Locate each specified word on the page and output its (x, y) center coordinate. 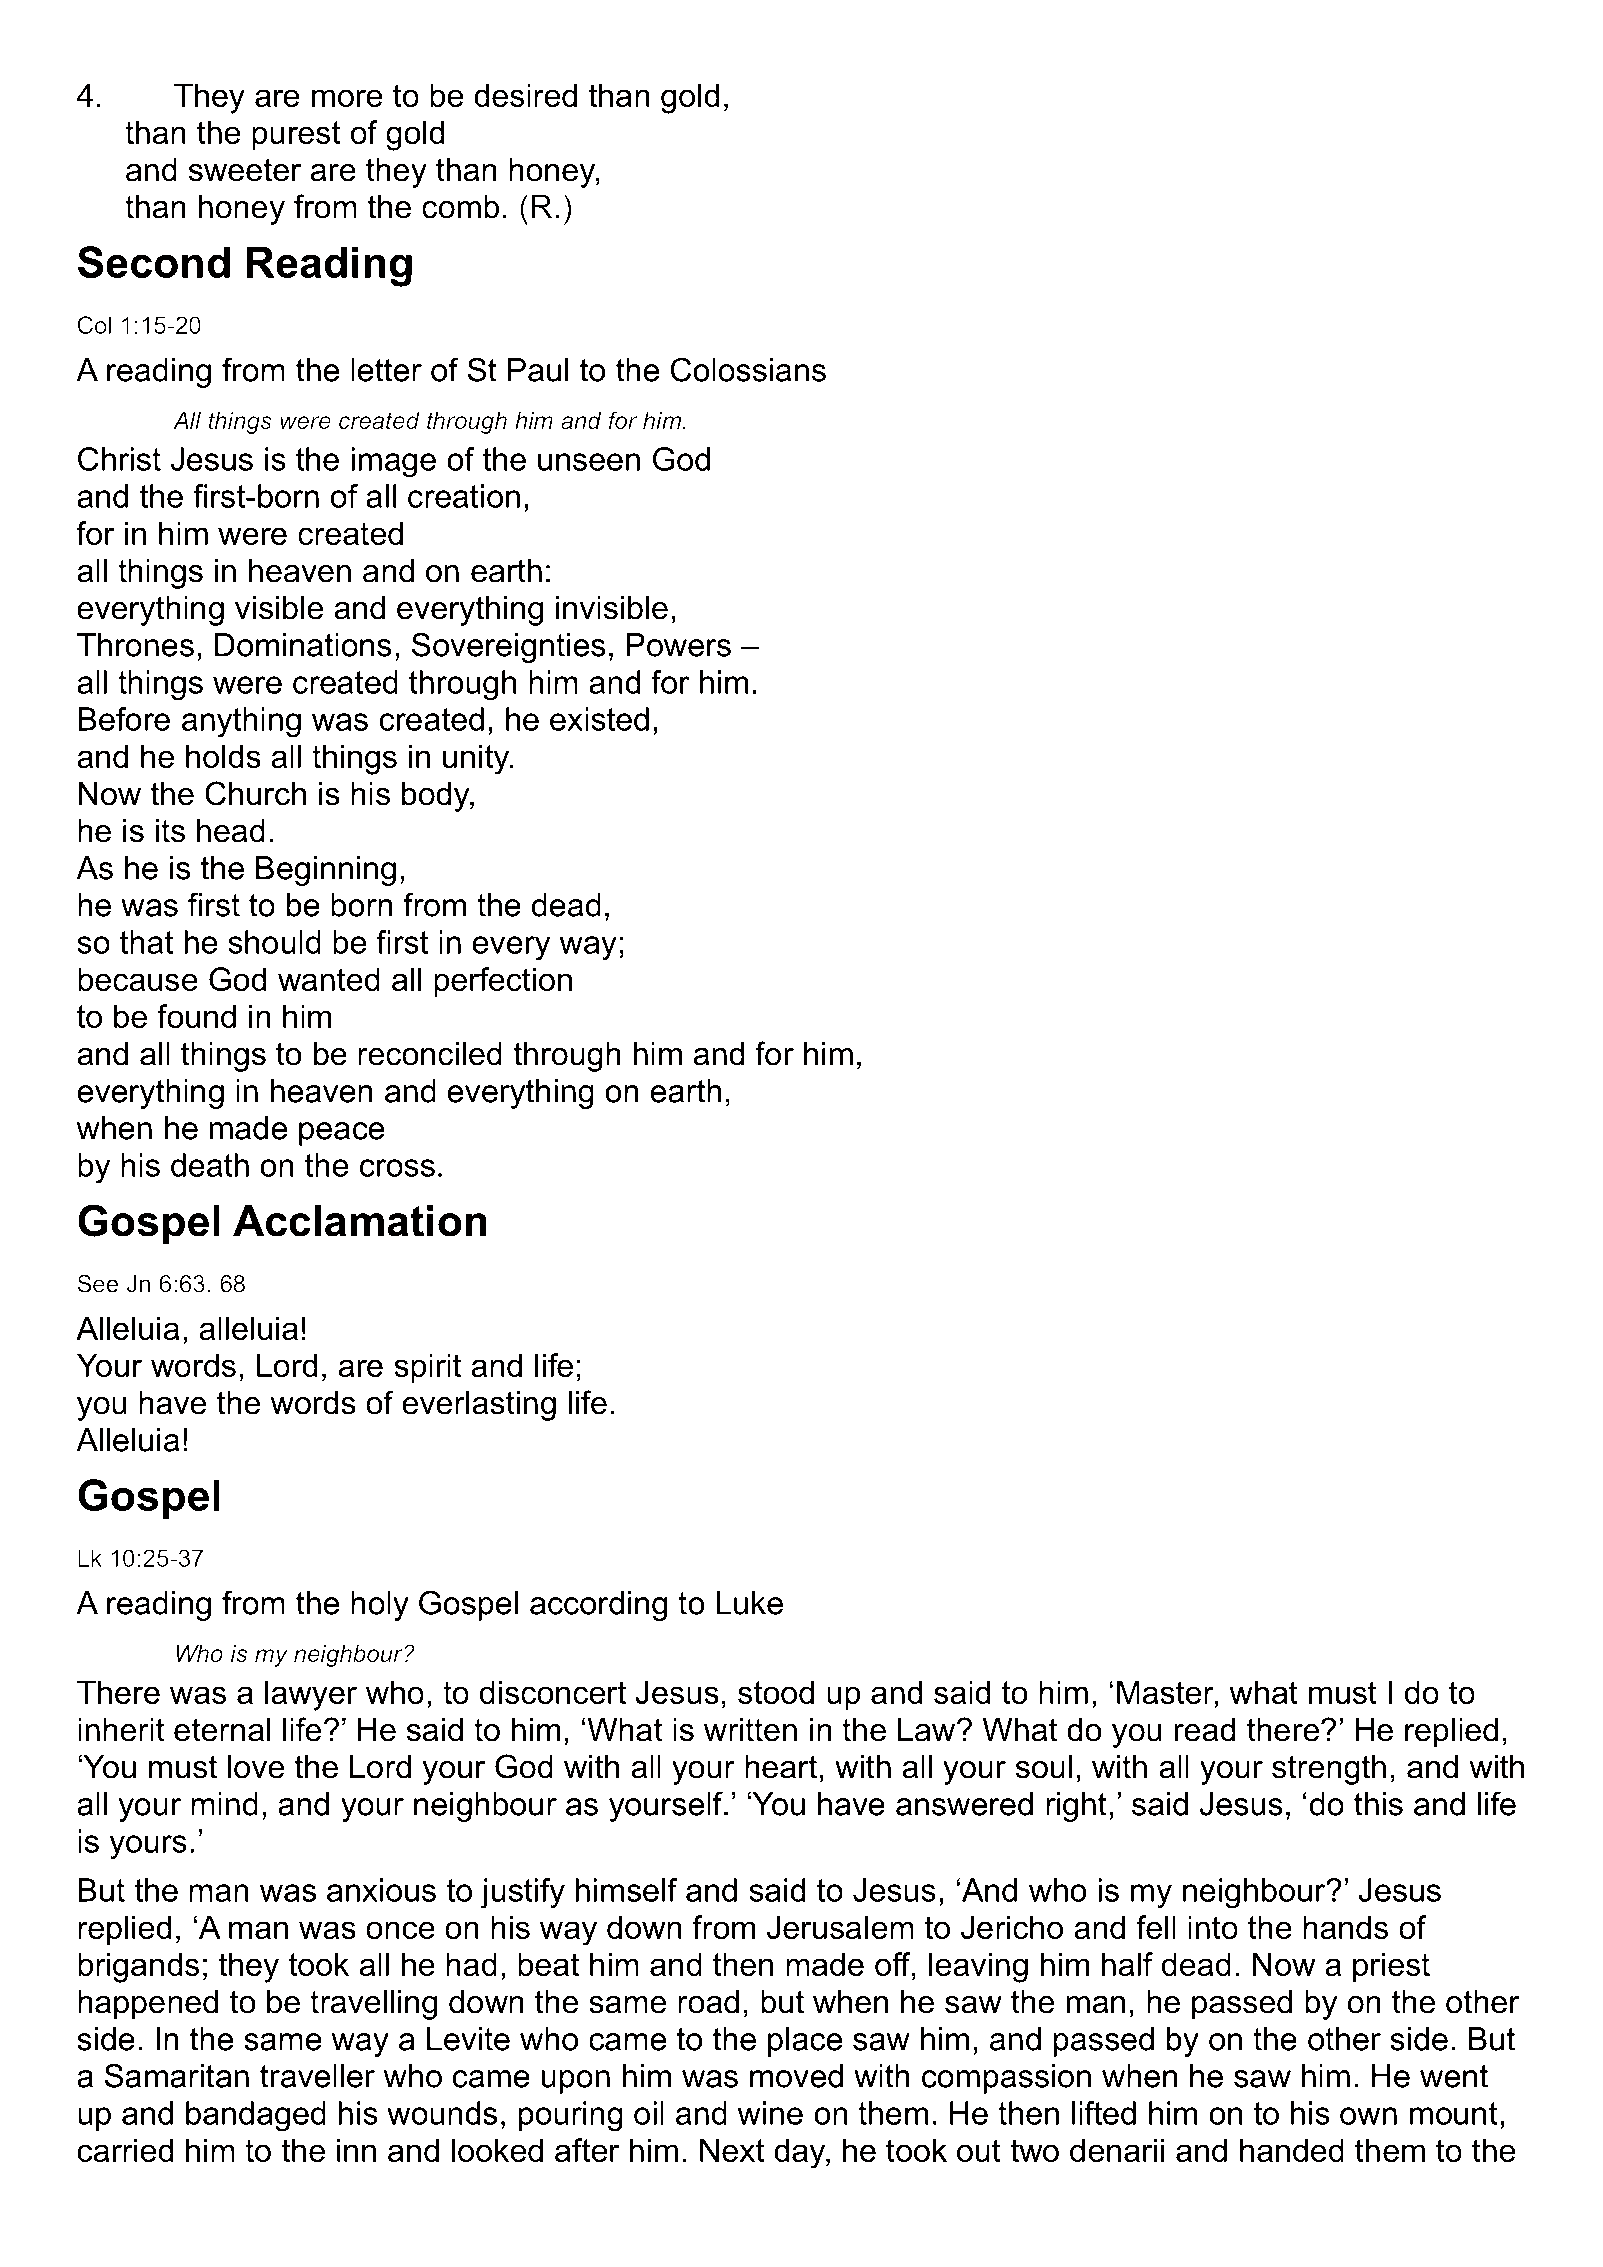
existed (599, 719)
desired (525, 95)
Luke (749, 1603)
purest (296, 135)
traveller (317, 2076)
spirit (427, 1368)
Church (255, 793)
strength (1329, 1770)
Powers (678, 645)
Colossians (748, 369)
